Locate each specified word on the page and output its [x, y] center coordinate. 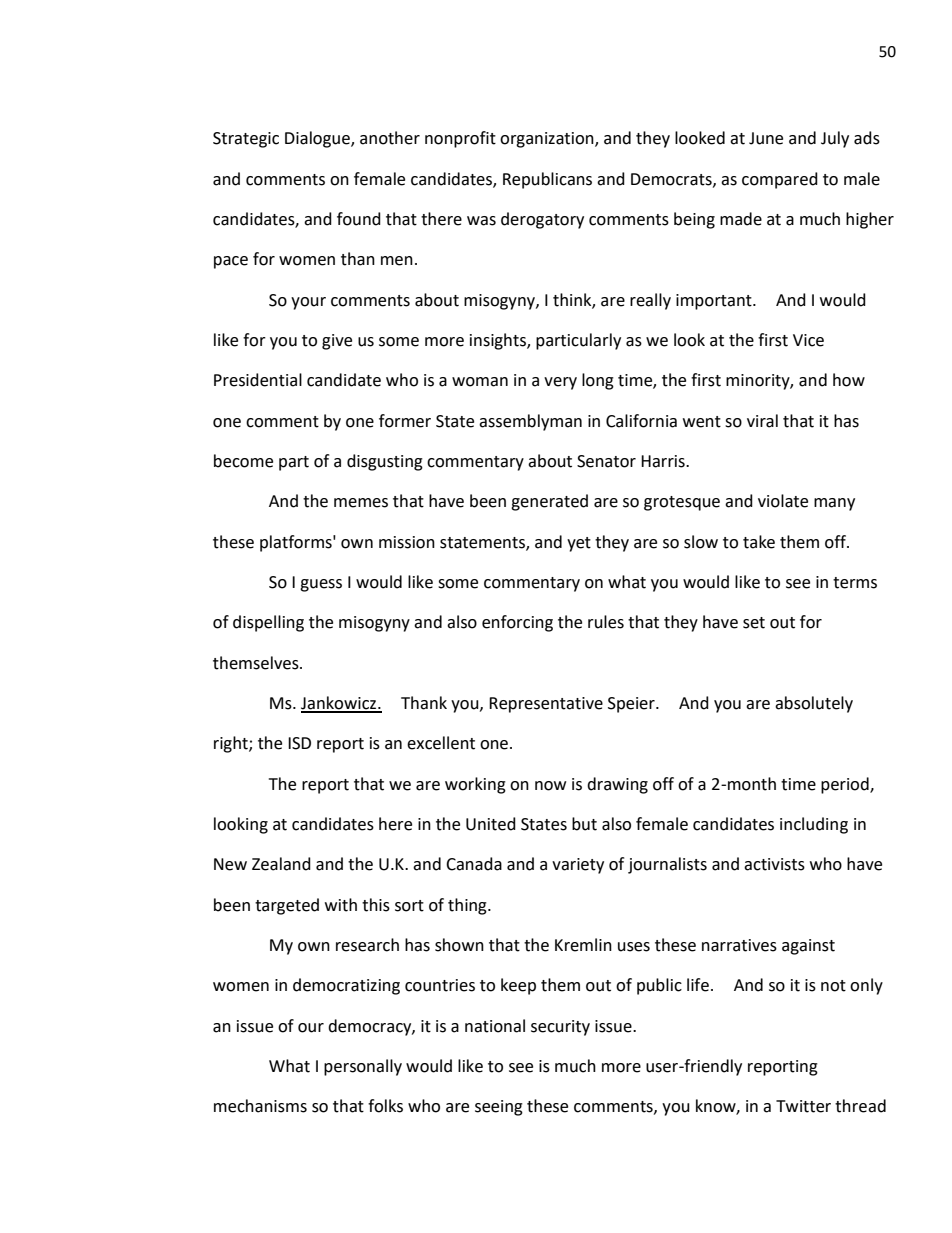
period [846, 785]
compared [780, 180]
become [243, 461]
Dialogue [318, 139]
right [232, 744]
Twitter [803, 1106]
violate [783, 501]
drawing [617, 785]
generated [549, 502]
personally [363, 1067]
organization [548, 140]
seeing [499, 1108]
